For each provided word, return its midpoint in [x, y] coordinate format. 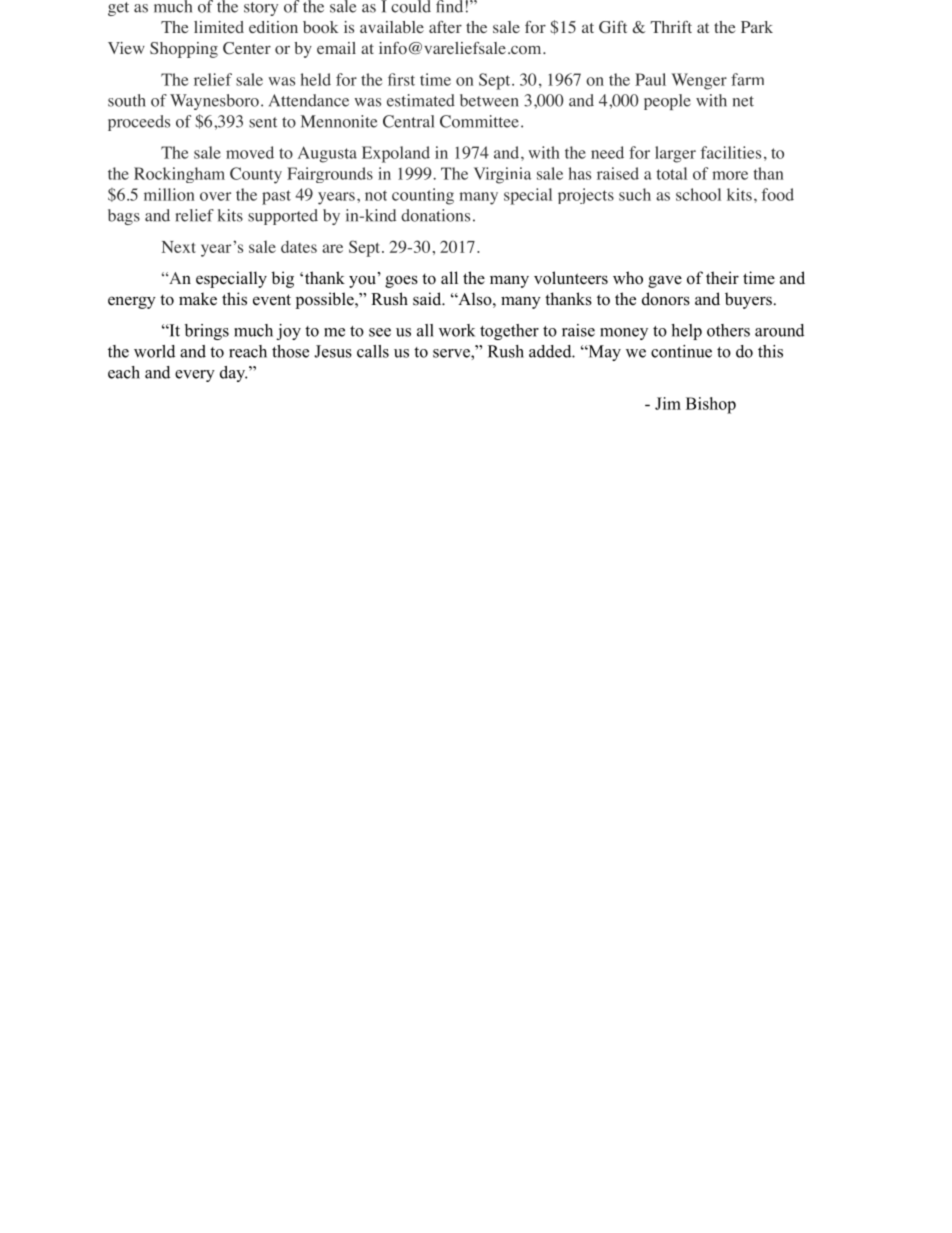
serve [452, 353]
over [215, 196]
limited [219, 27]
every [195, 376]
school [698, 194]
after [445, 27]
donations [435, 215]
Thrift [671, 27]
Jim [668, 403]
